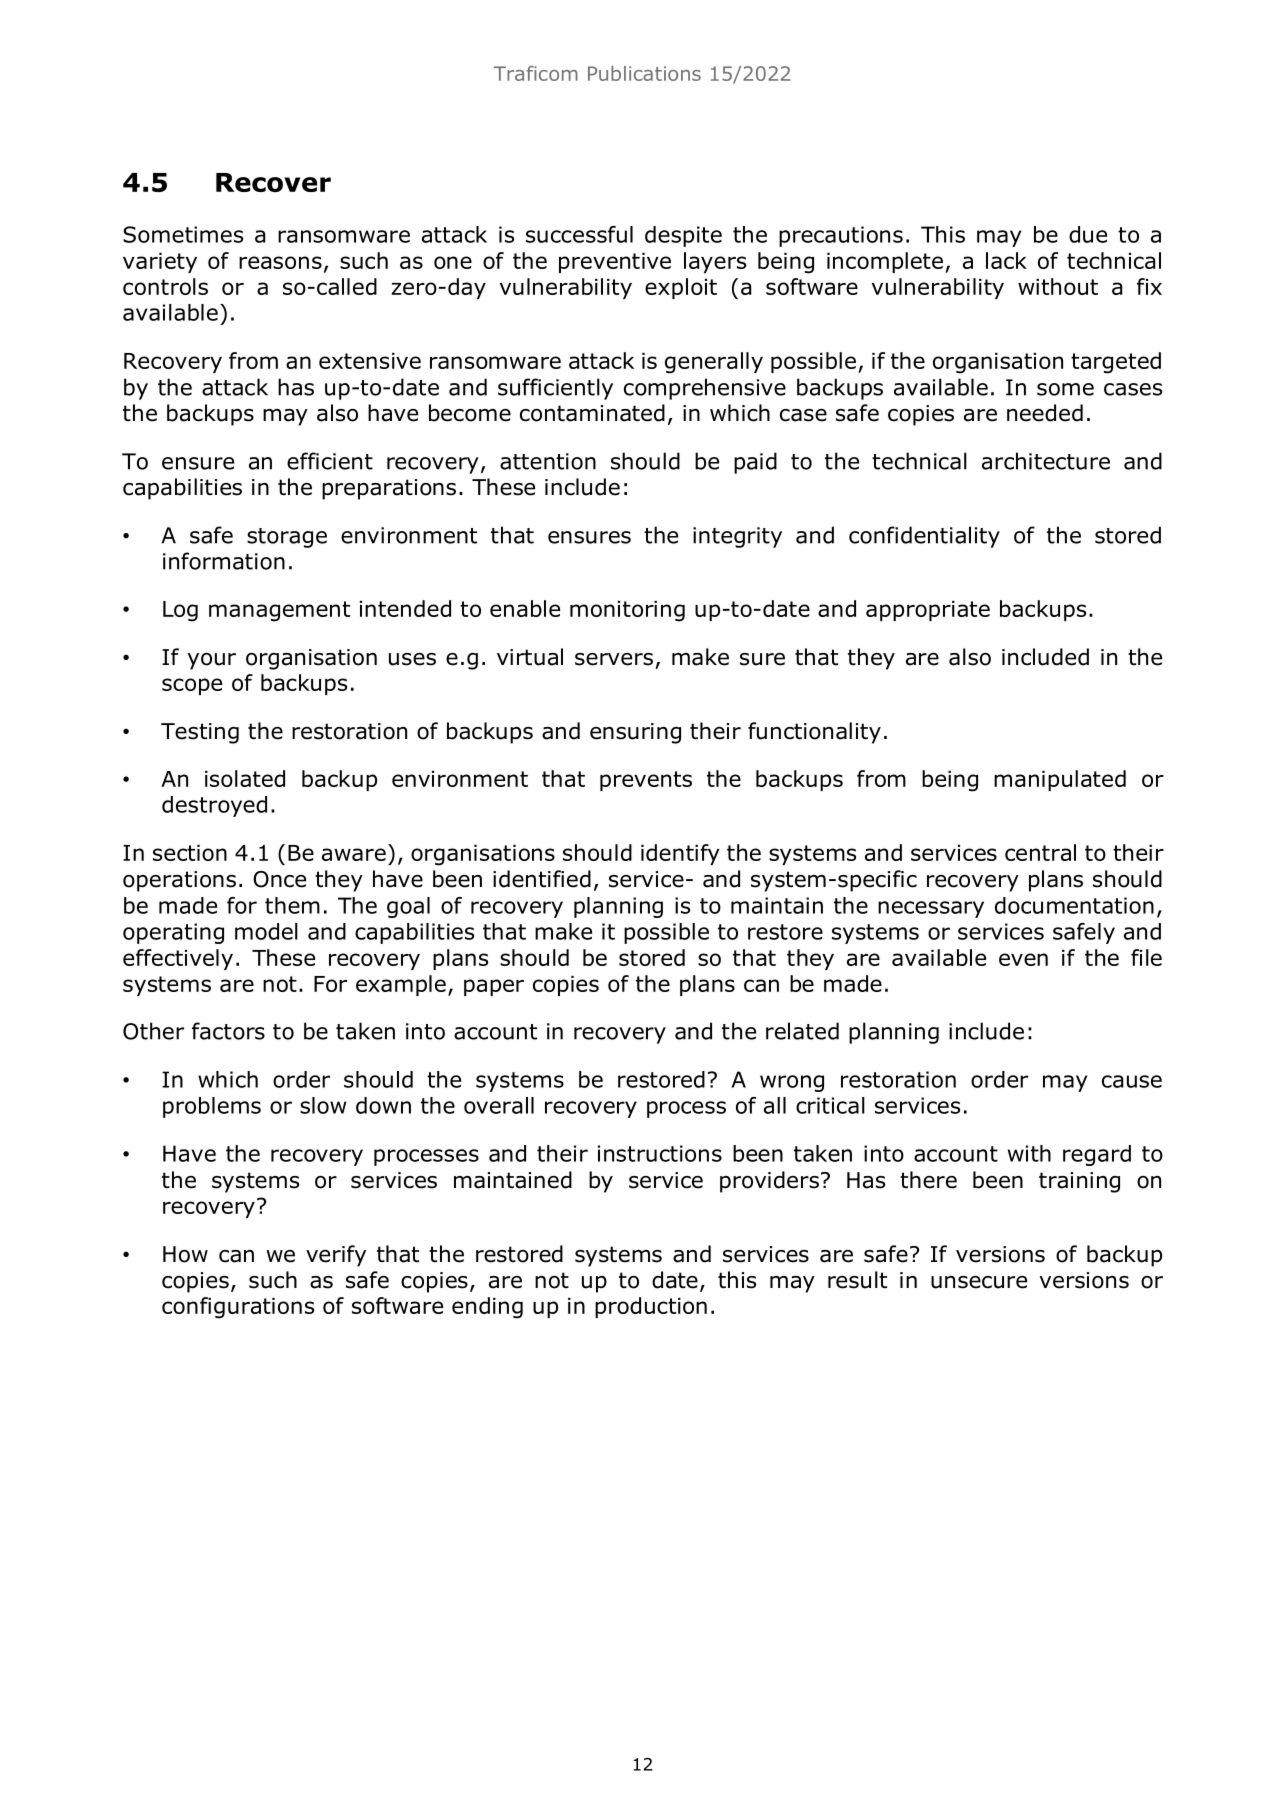  I want to click on reasons, so click(280, 262).
